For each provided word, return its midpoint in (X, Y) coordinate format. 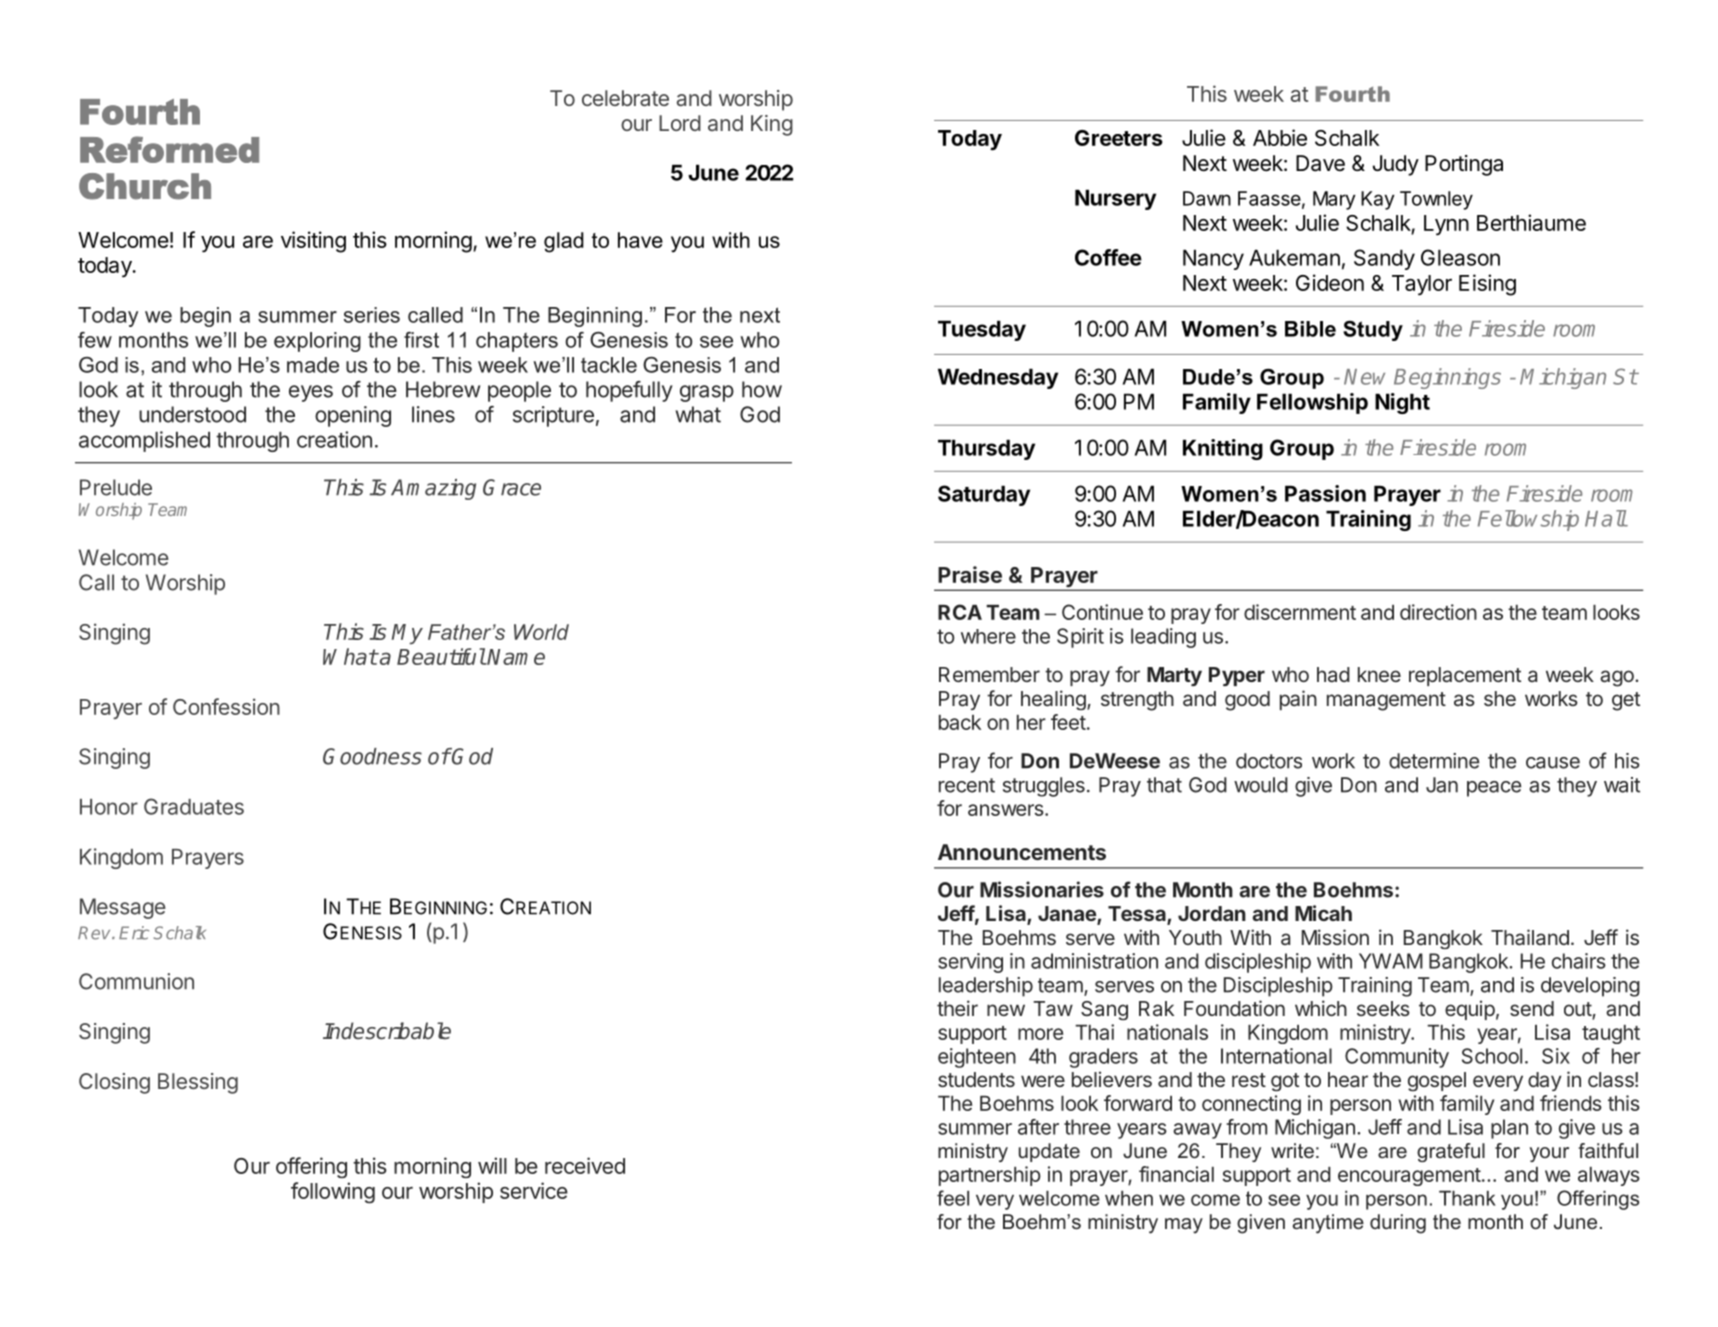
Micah (1323, 913)
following (333, 1193)
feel (953, 1198)
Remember (989, 674)
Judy (1396, 165)
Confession (226, 706)
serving (970, 963)
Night (1402, 403)
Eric (134, 933)
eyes (311, 393)
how (762, 389)
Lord (680, 123)
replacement (1465, 676)
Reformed (169, 149)
